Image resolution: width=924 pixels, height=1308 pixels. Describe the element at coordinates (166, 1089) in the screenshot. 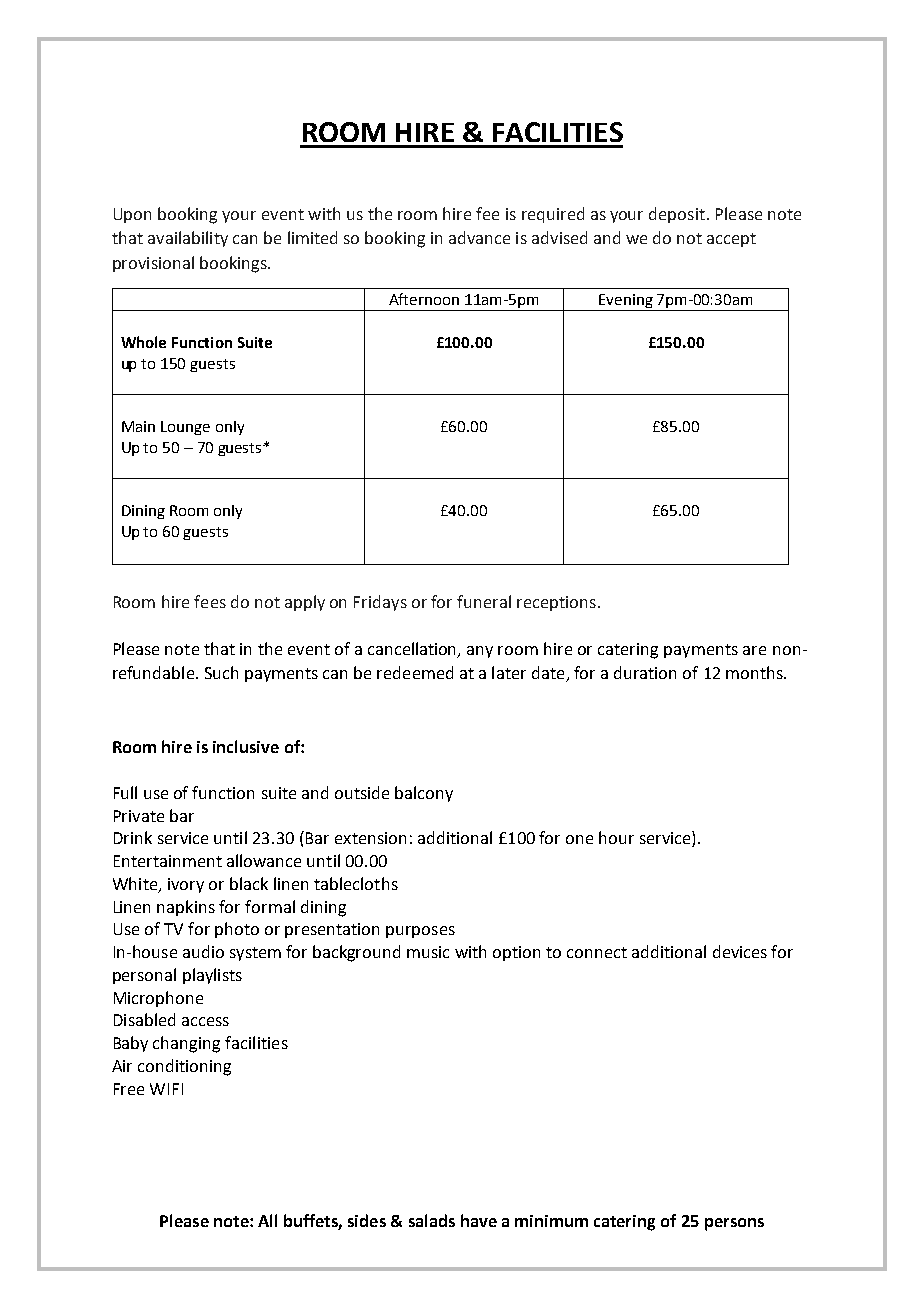

I see `WIFI` at that location.
